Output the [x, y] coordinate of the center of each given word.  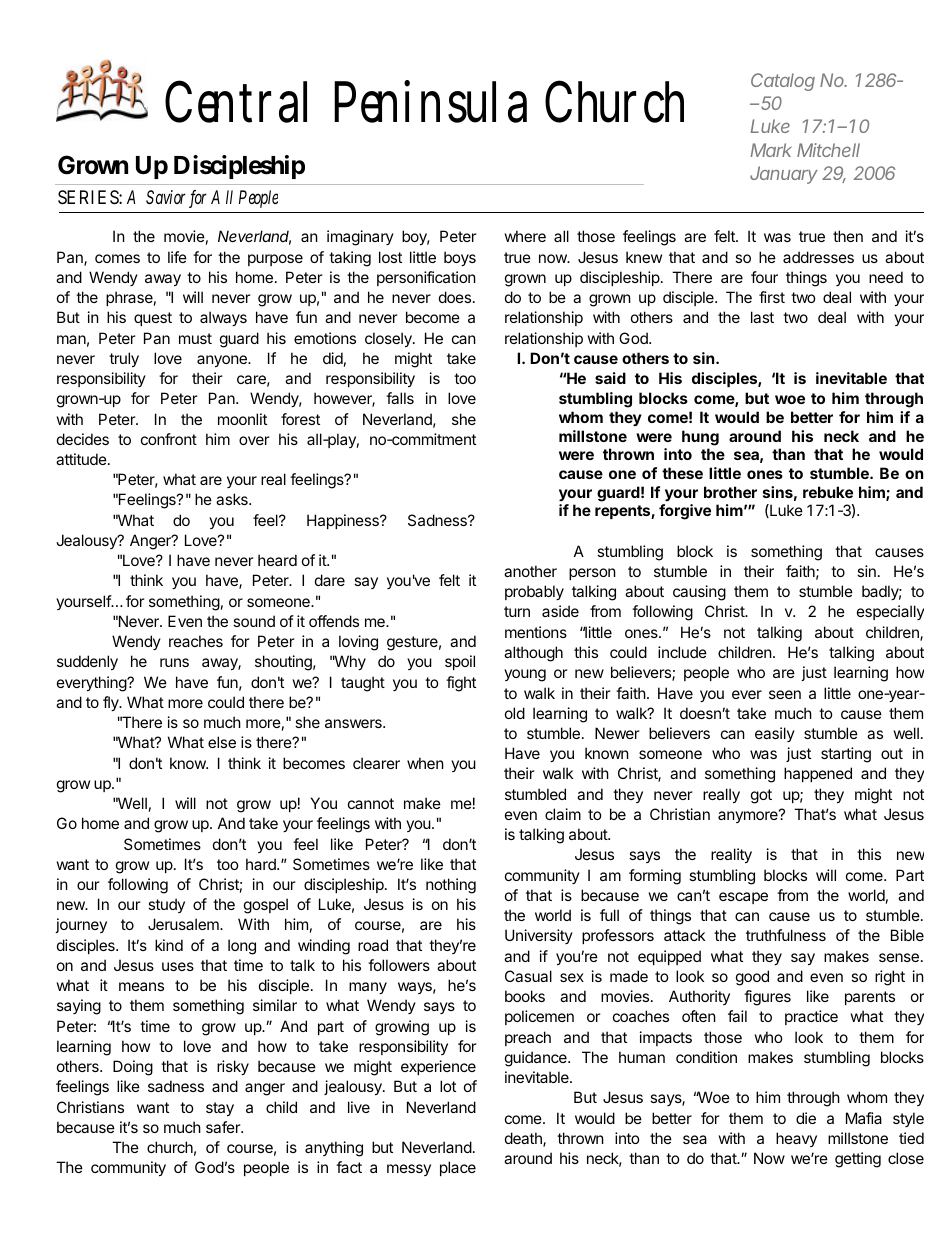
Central [236, 101]
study [166, 905]
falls [400, 398]
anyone [223, 361]
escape [743, 898]
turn [517, 611]
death [524, 1139]
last [762, 317]
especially [890, 612]
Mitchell [828, 150]
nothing [451, 886]
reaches [196, 641]
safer [224, 1127]
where [525, 236]
